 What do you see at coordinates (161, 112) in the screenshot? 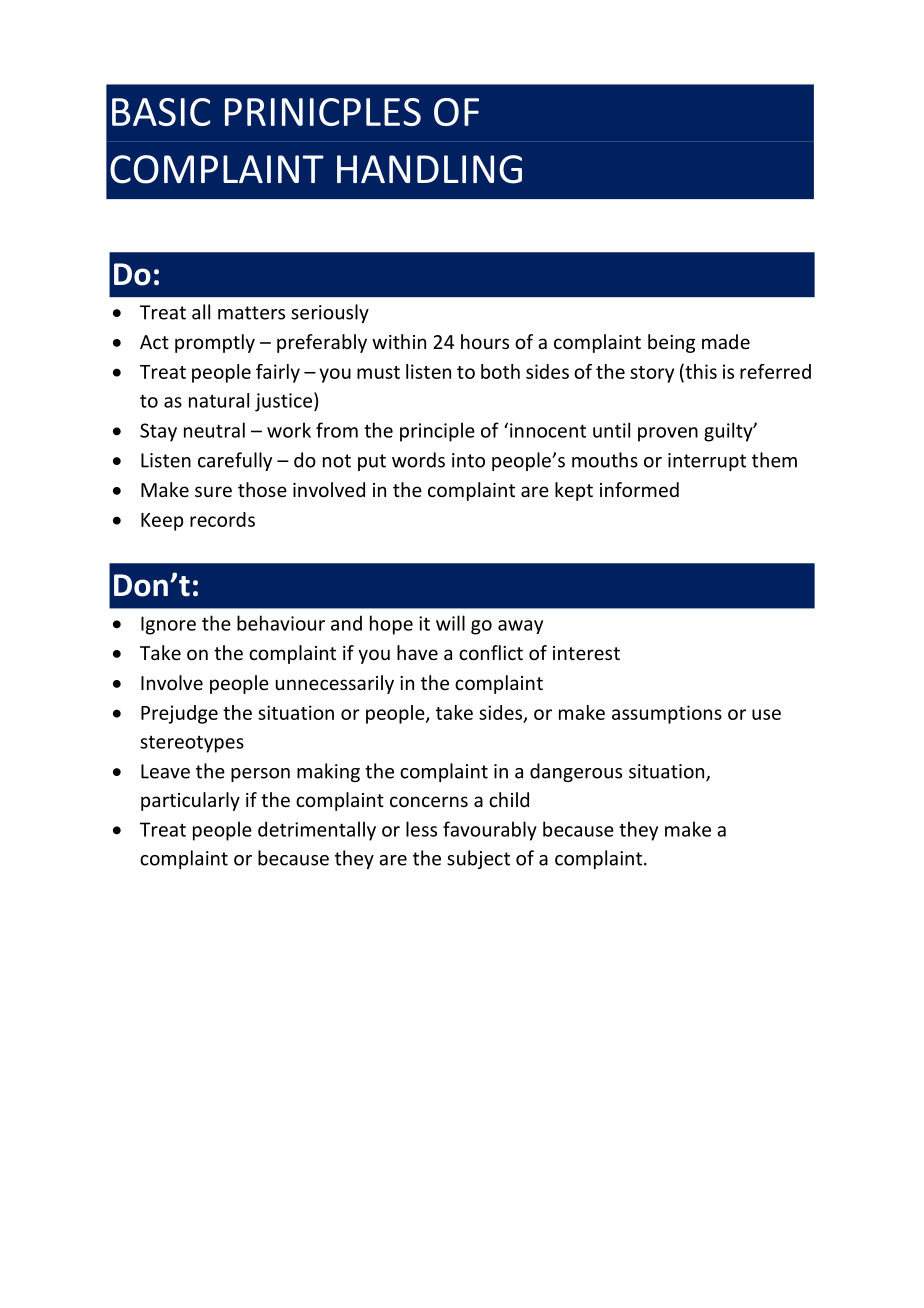
I see `BASIC` at bounding box center [161, 112].
